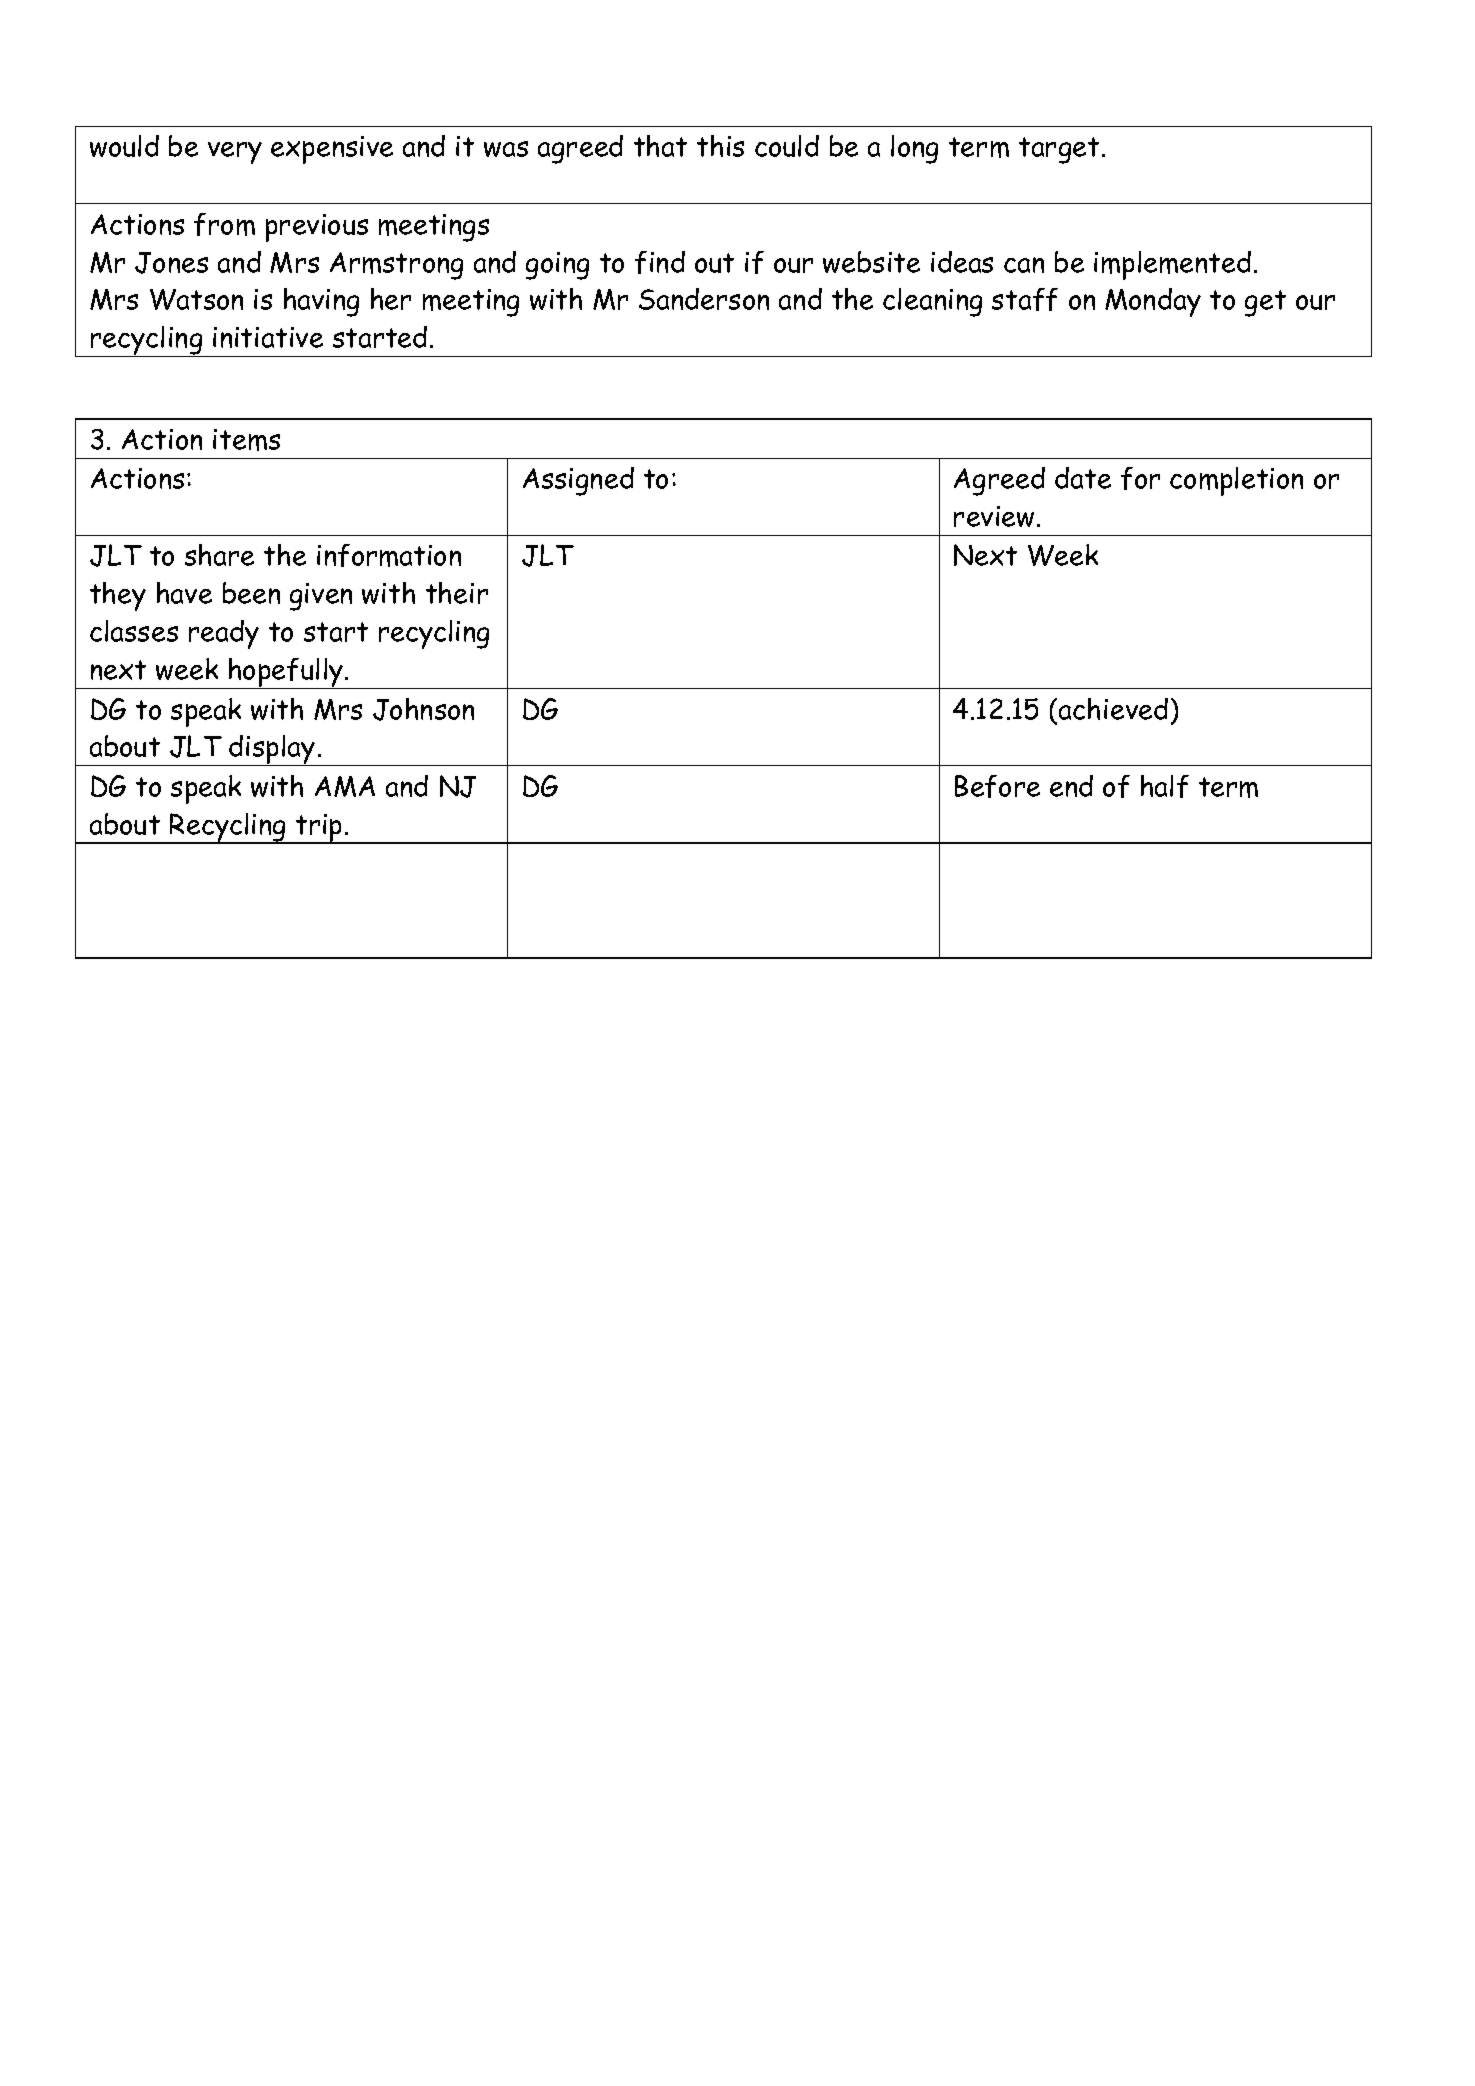  I want to click on target, so click(1059, 150).
